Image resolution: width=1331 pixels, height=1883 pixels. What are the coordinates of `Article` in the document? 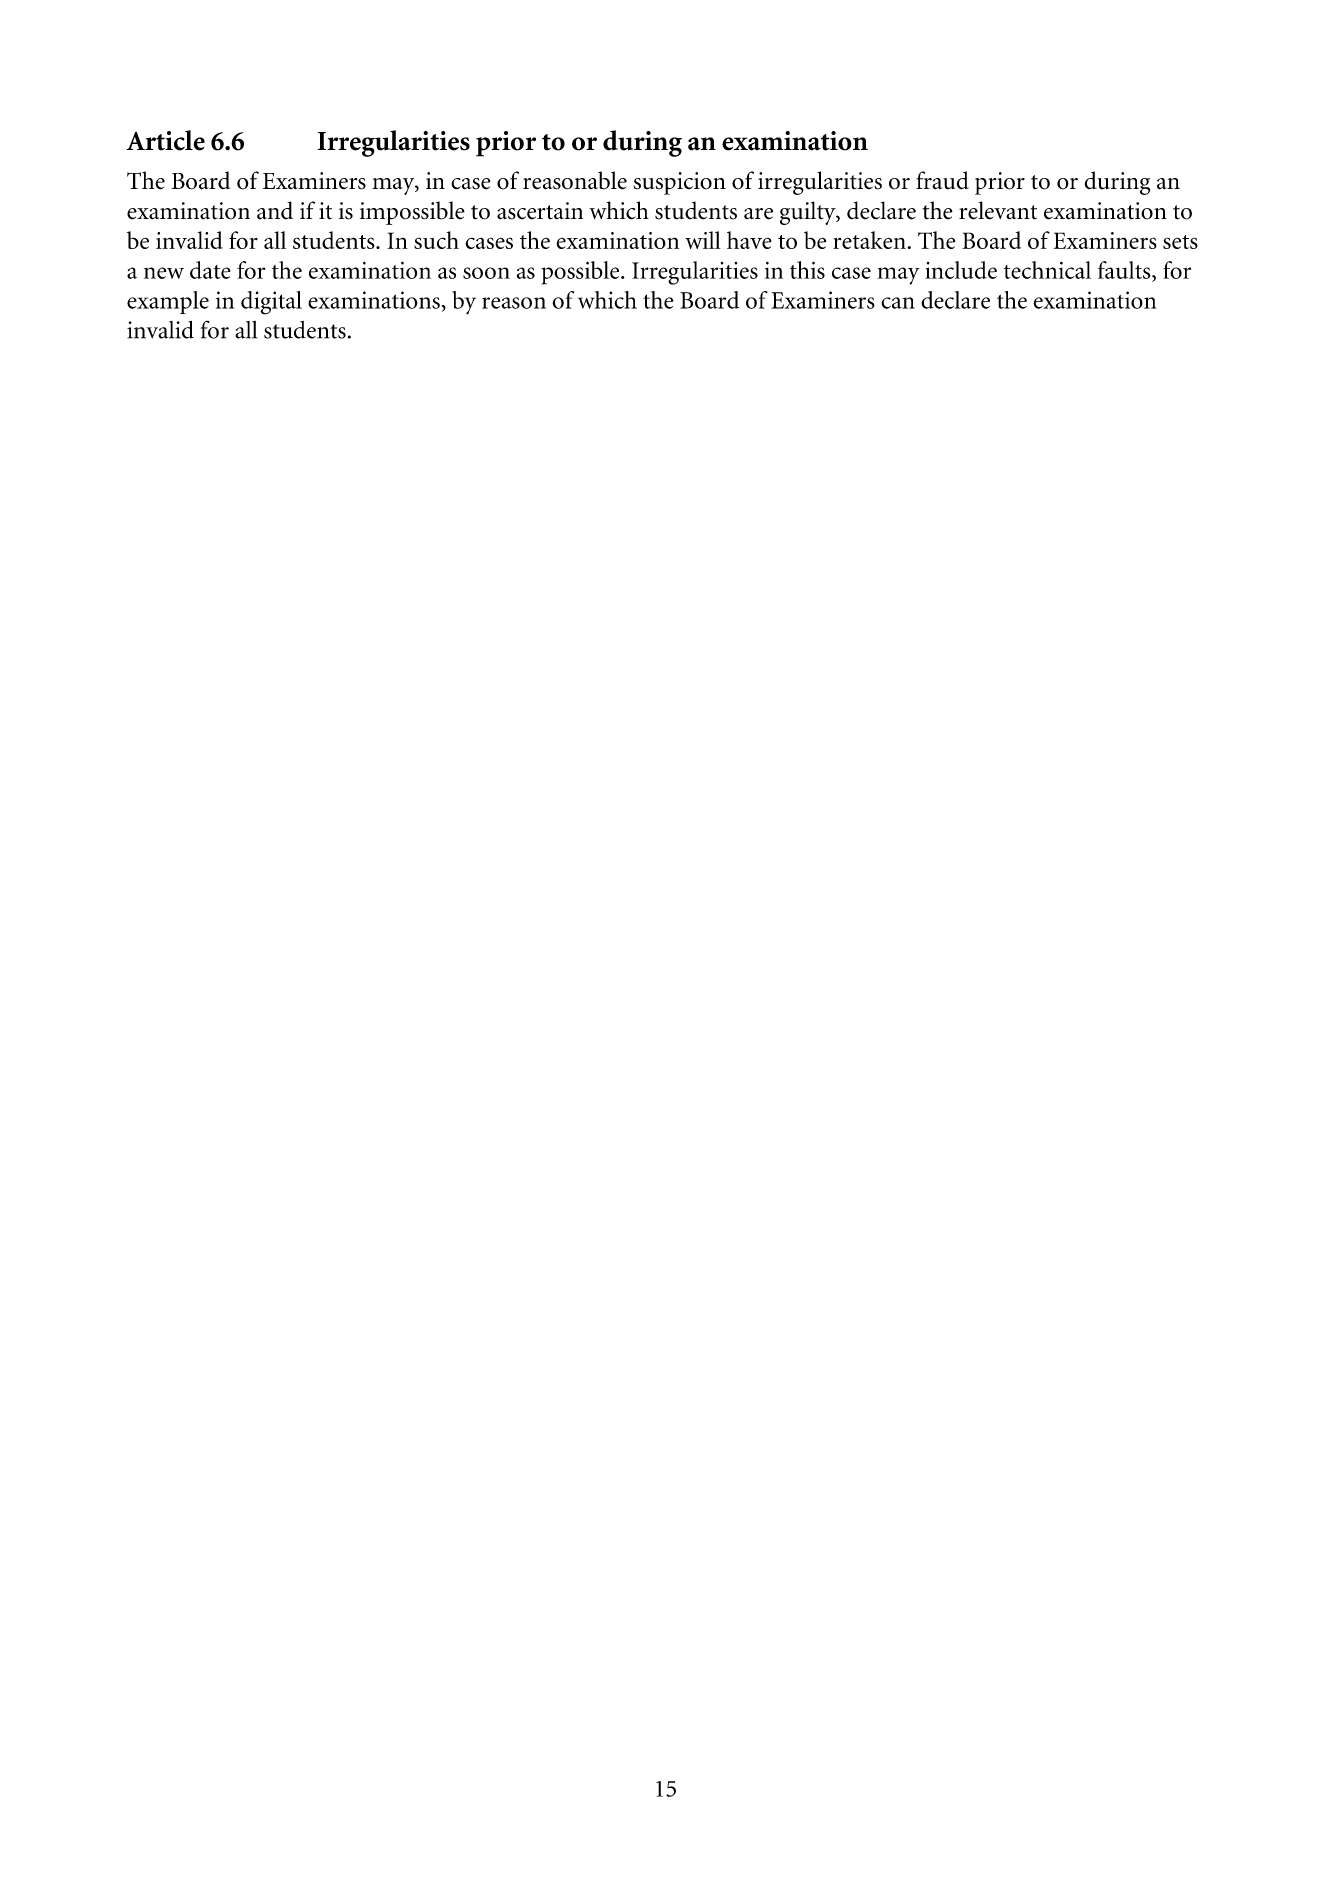 It's located at (165, 140).
